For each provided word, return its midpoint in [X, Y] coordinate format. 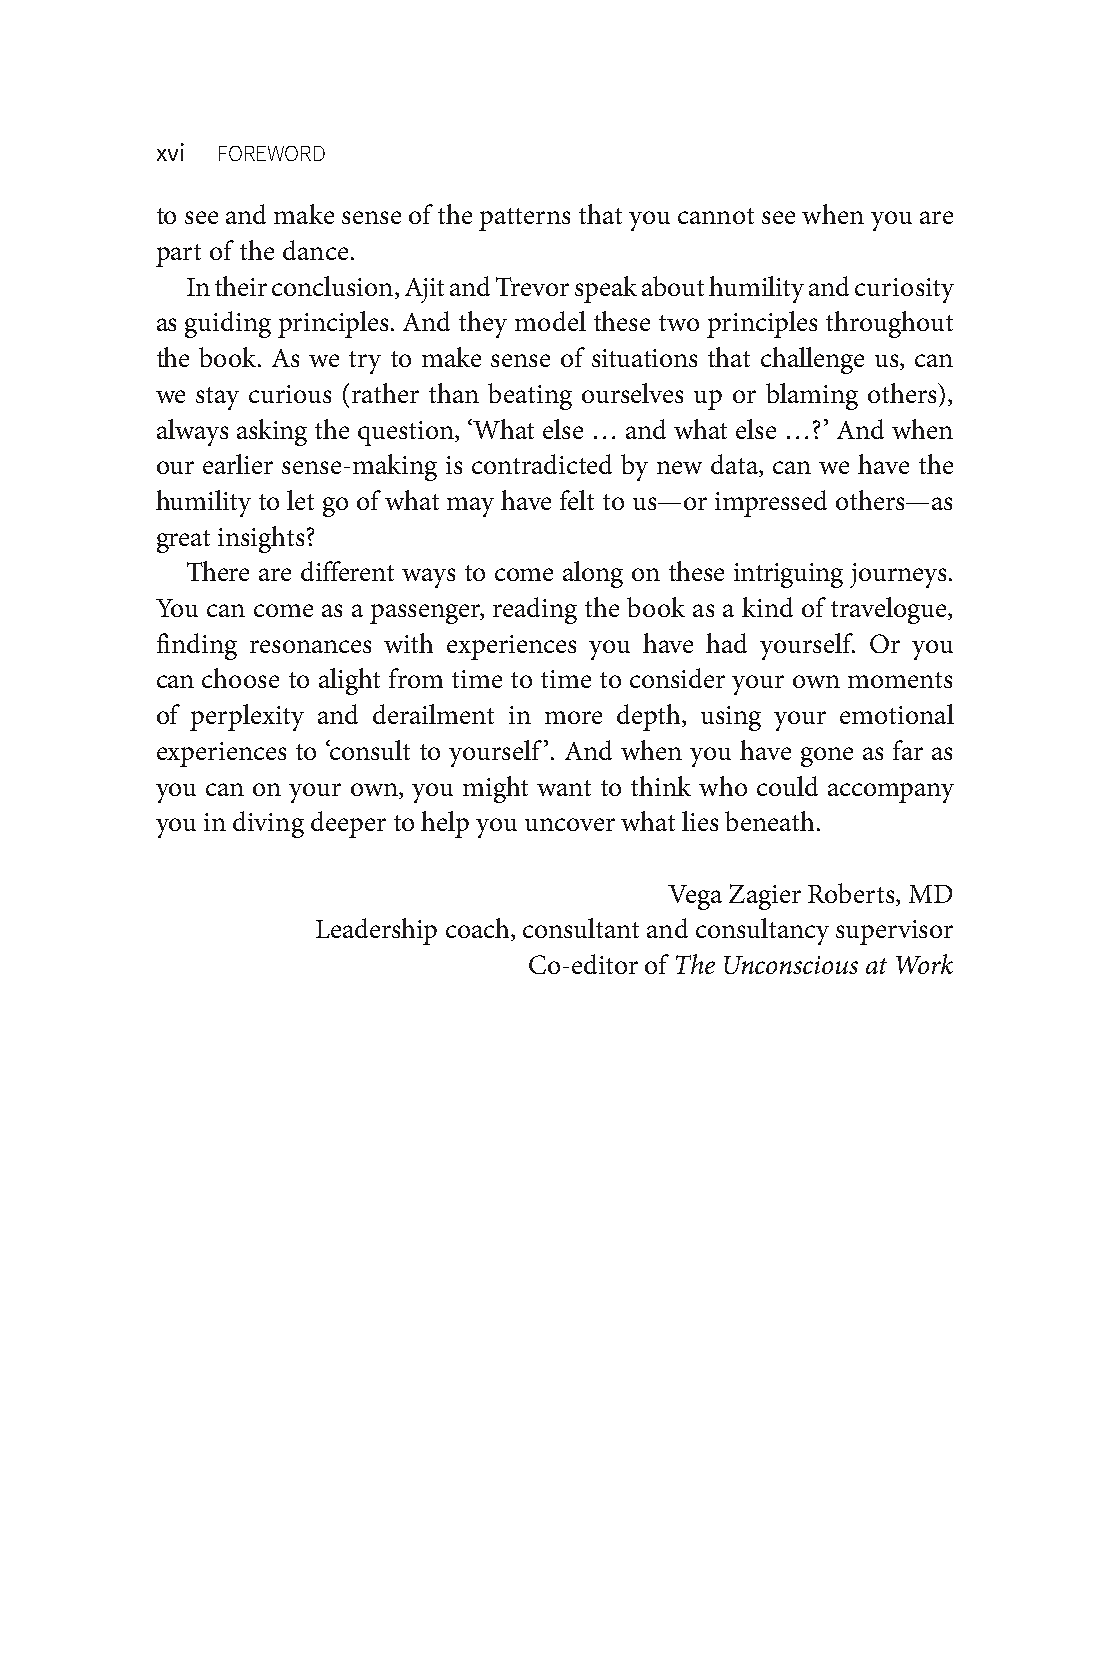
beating [530, 396]
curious [290, 394]
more [573, 717]
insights [261, 539]
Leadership [376, 931]
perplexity [247, 717]
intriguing [788, 575]
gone [827, 757]
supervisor [894, 932]
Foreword [272, 153]
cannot [716, 216]
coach [479, 929]
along [593, 574]
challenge [812, 360]
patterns [524, 219]
